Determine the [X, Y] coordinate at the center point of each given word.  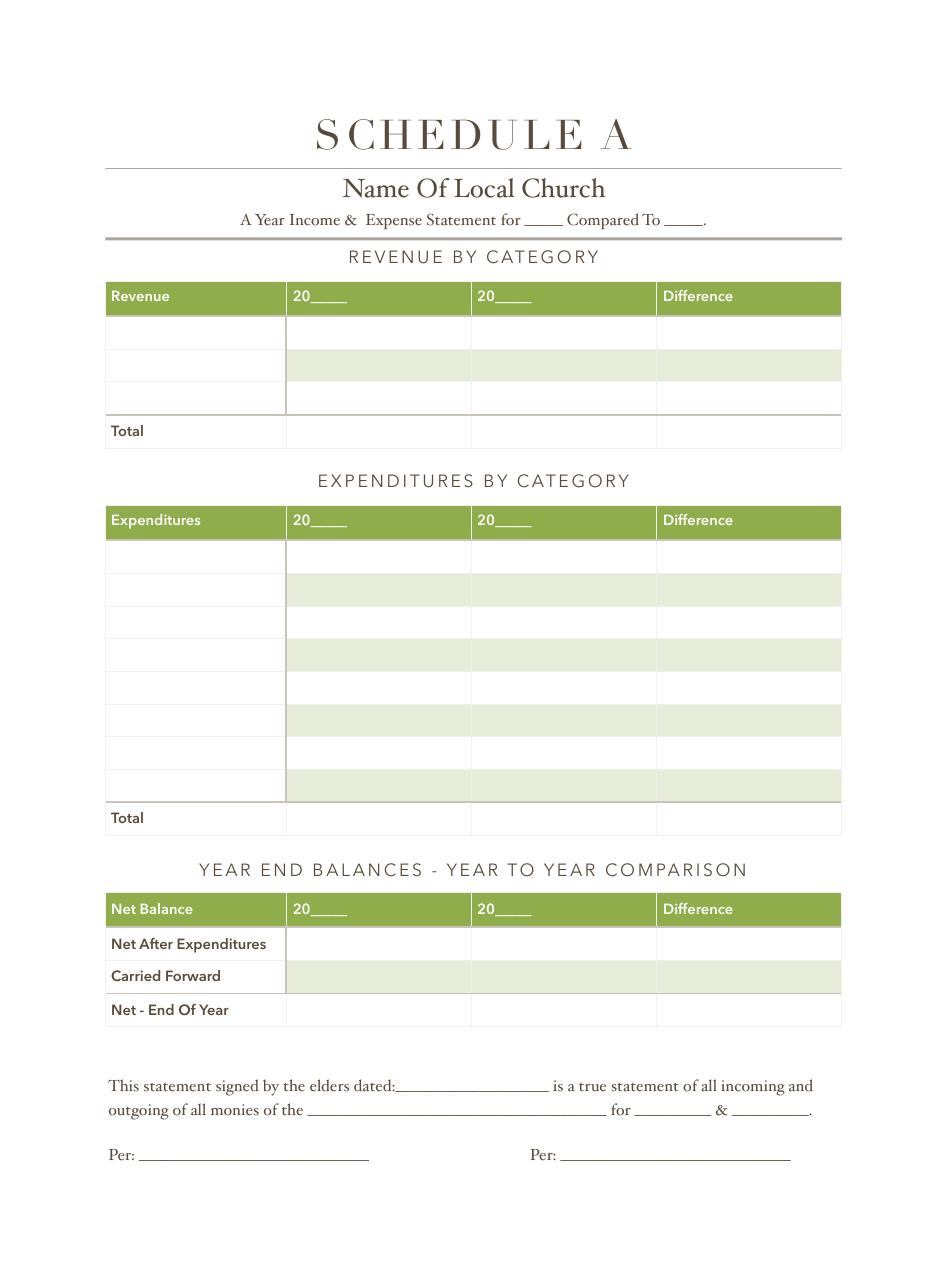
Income [315, 220]
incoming [753, 1088]
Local [484, 188]
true [592, 1087]
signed [237, 1087]
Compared [603, 221]
